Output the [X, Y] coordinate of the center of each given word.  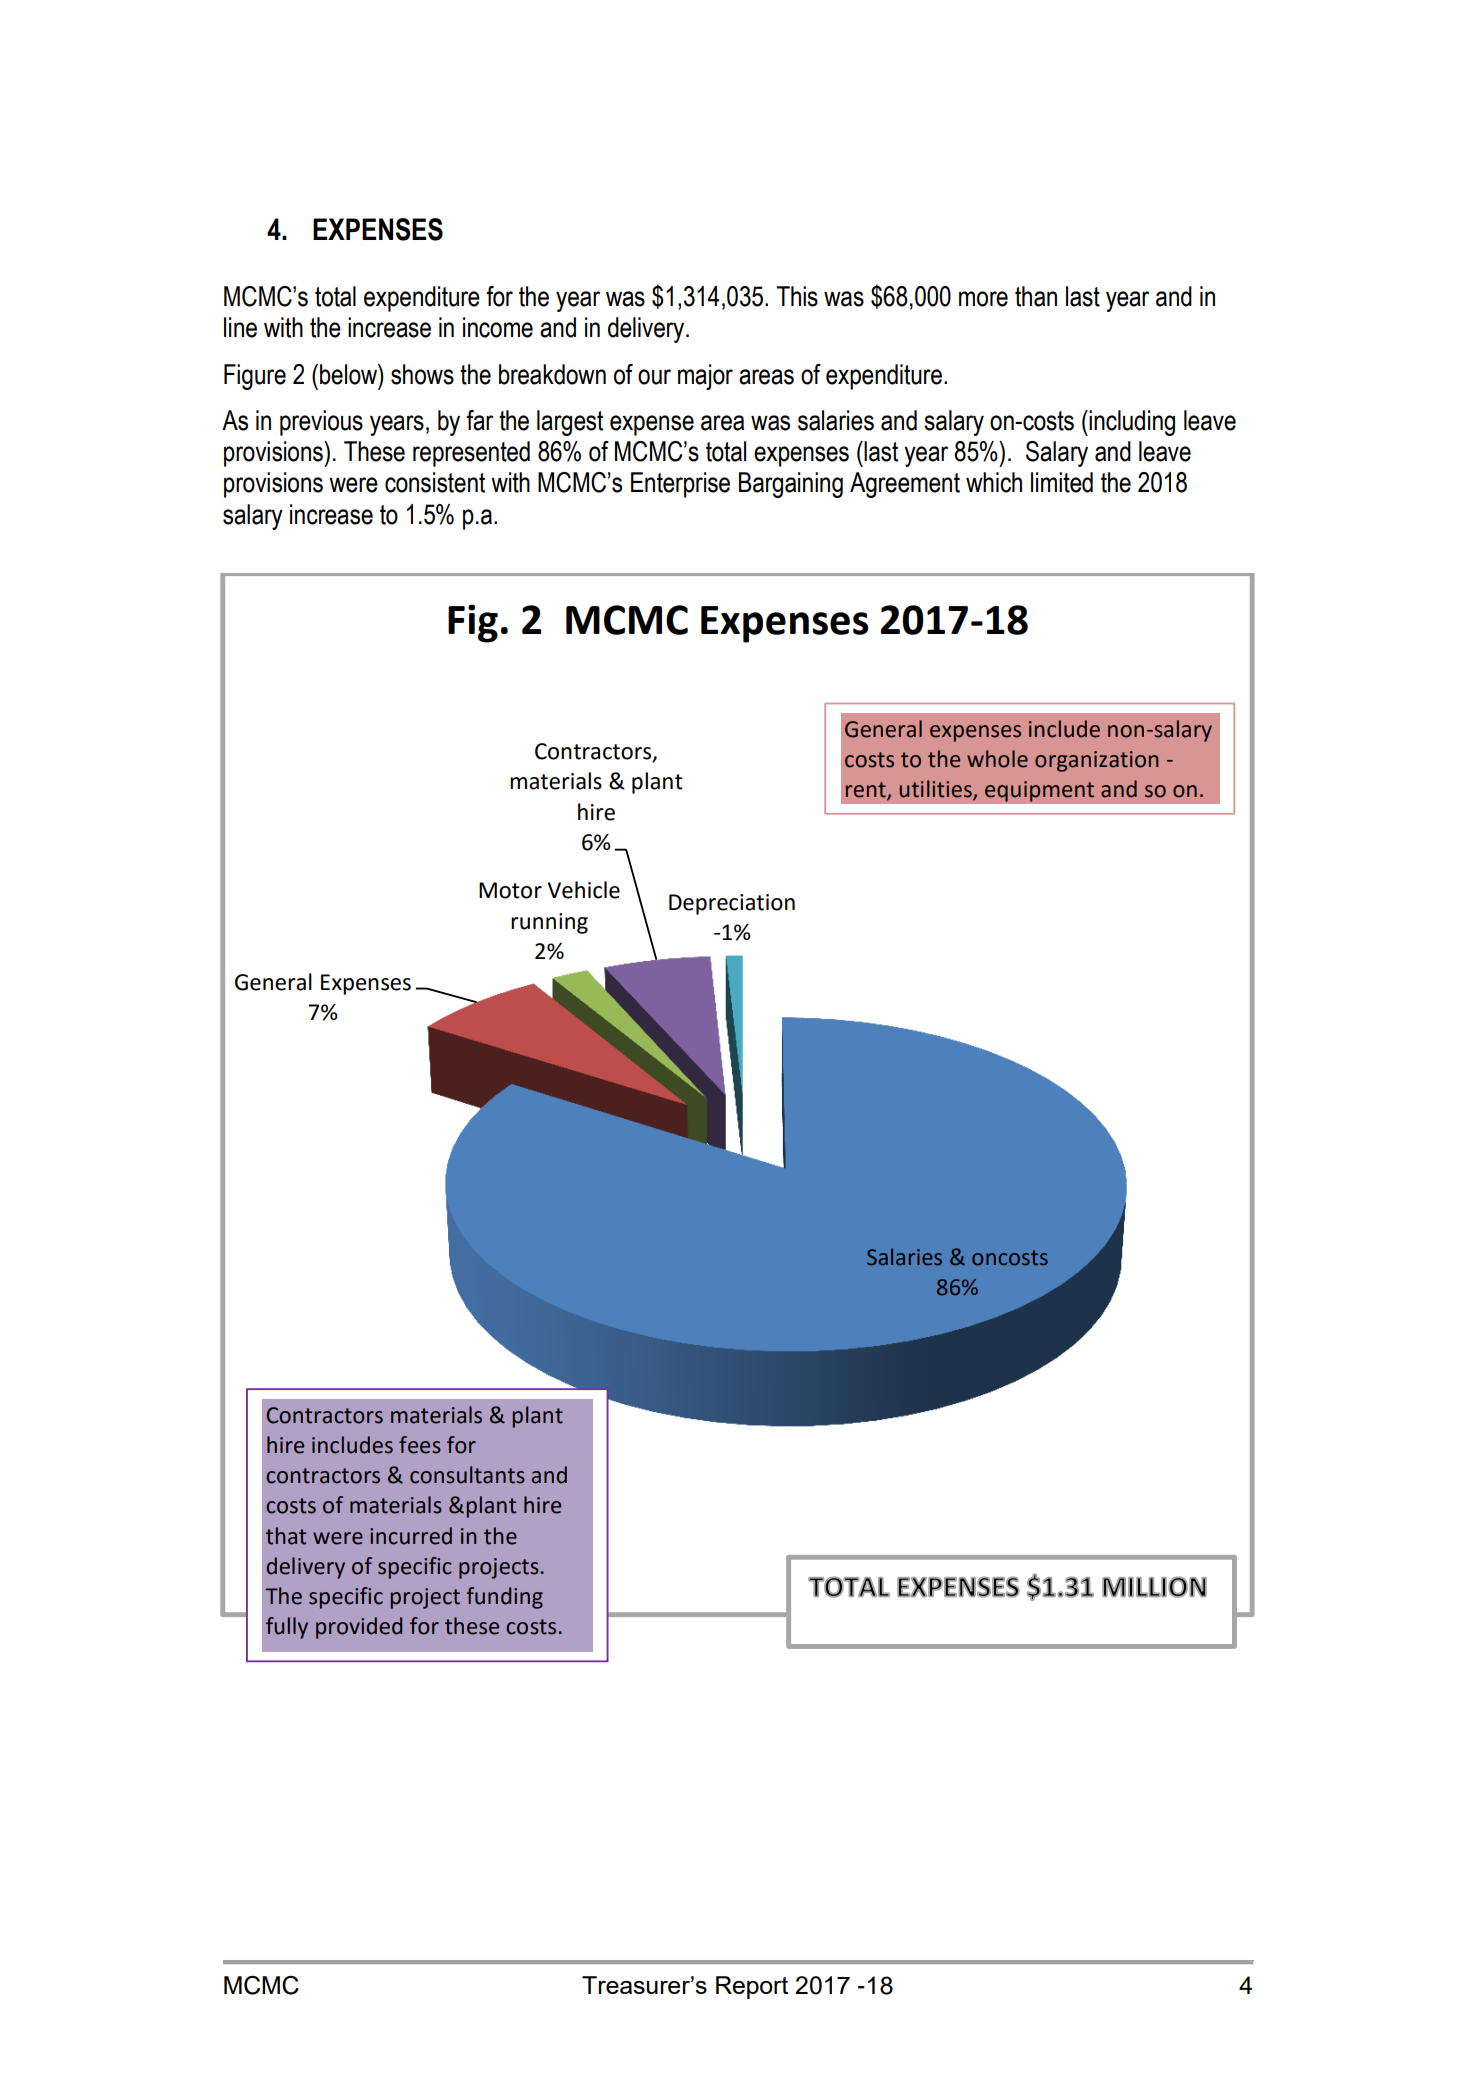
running [549, 923]
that [286, 1536]
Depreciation [732, 904]
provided [359, 1628]
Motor [510, 890]
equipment [1039, 791]
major [705, 377]
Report [752, 1987]
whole [997, 759]
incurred [411, 1536]
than [1036, 296]
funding [504, 1598]
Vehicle [583, 890]
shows [422, 374]
